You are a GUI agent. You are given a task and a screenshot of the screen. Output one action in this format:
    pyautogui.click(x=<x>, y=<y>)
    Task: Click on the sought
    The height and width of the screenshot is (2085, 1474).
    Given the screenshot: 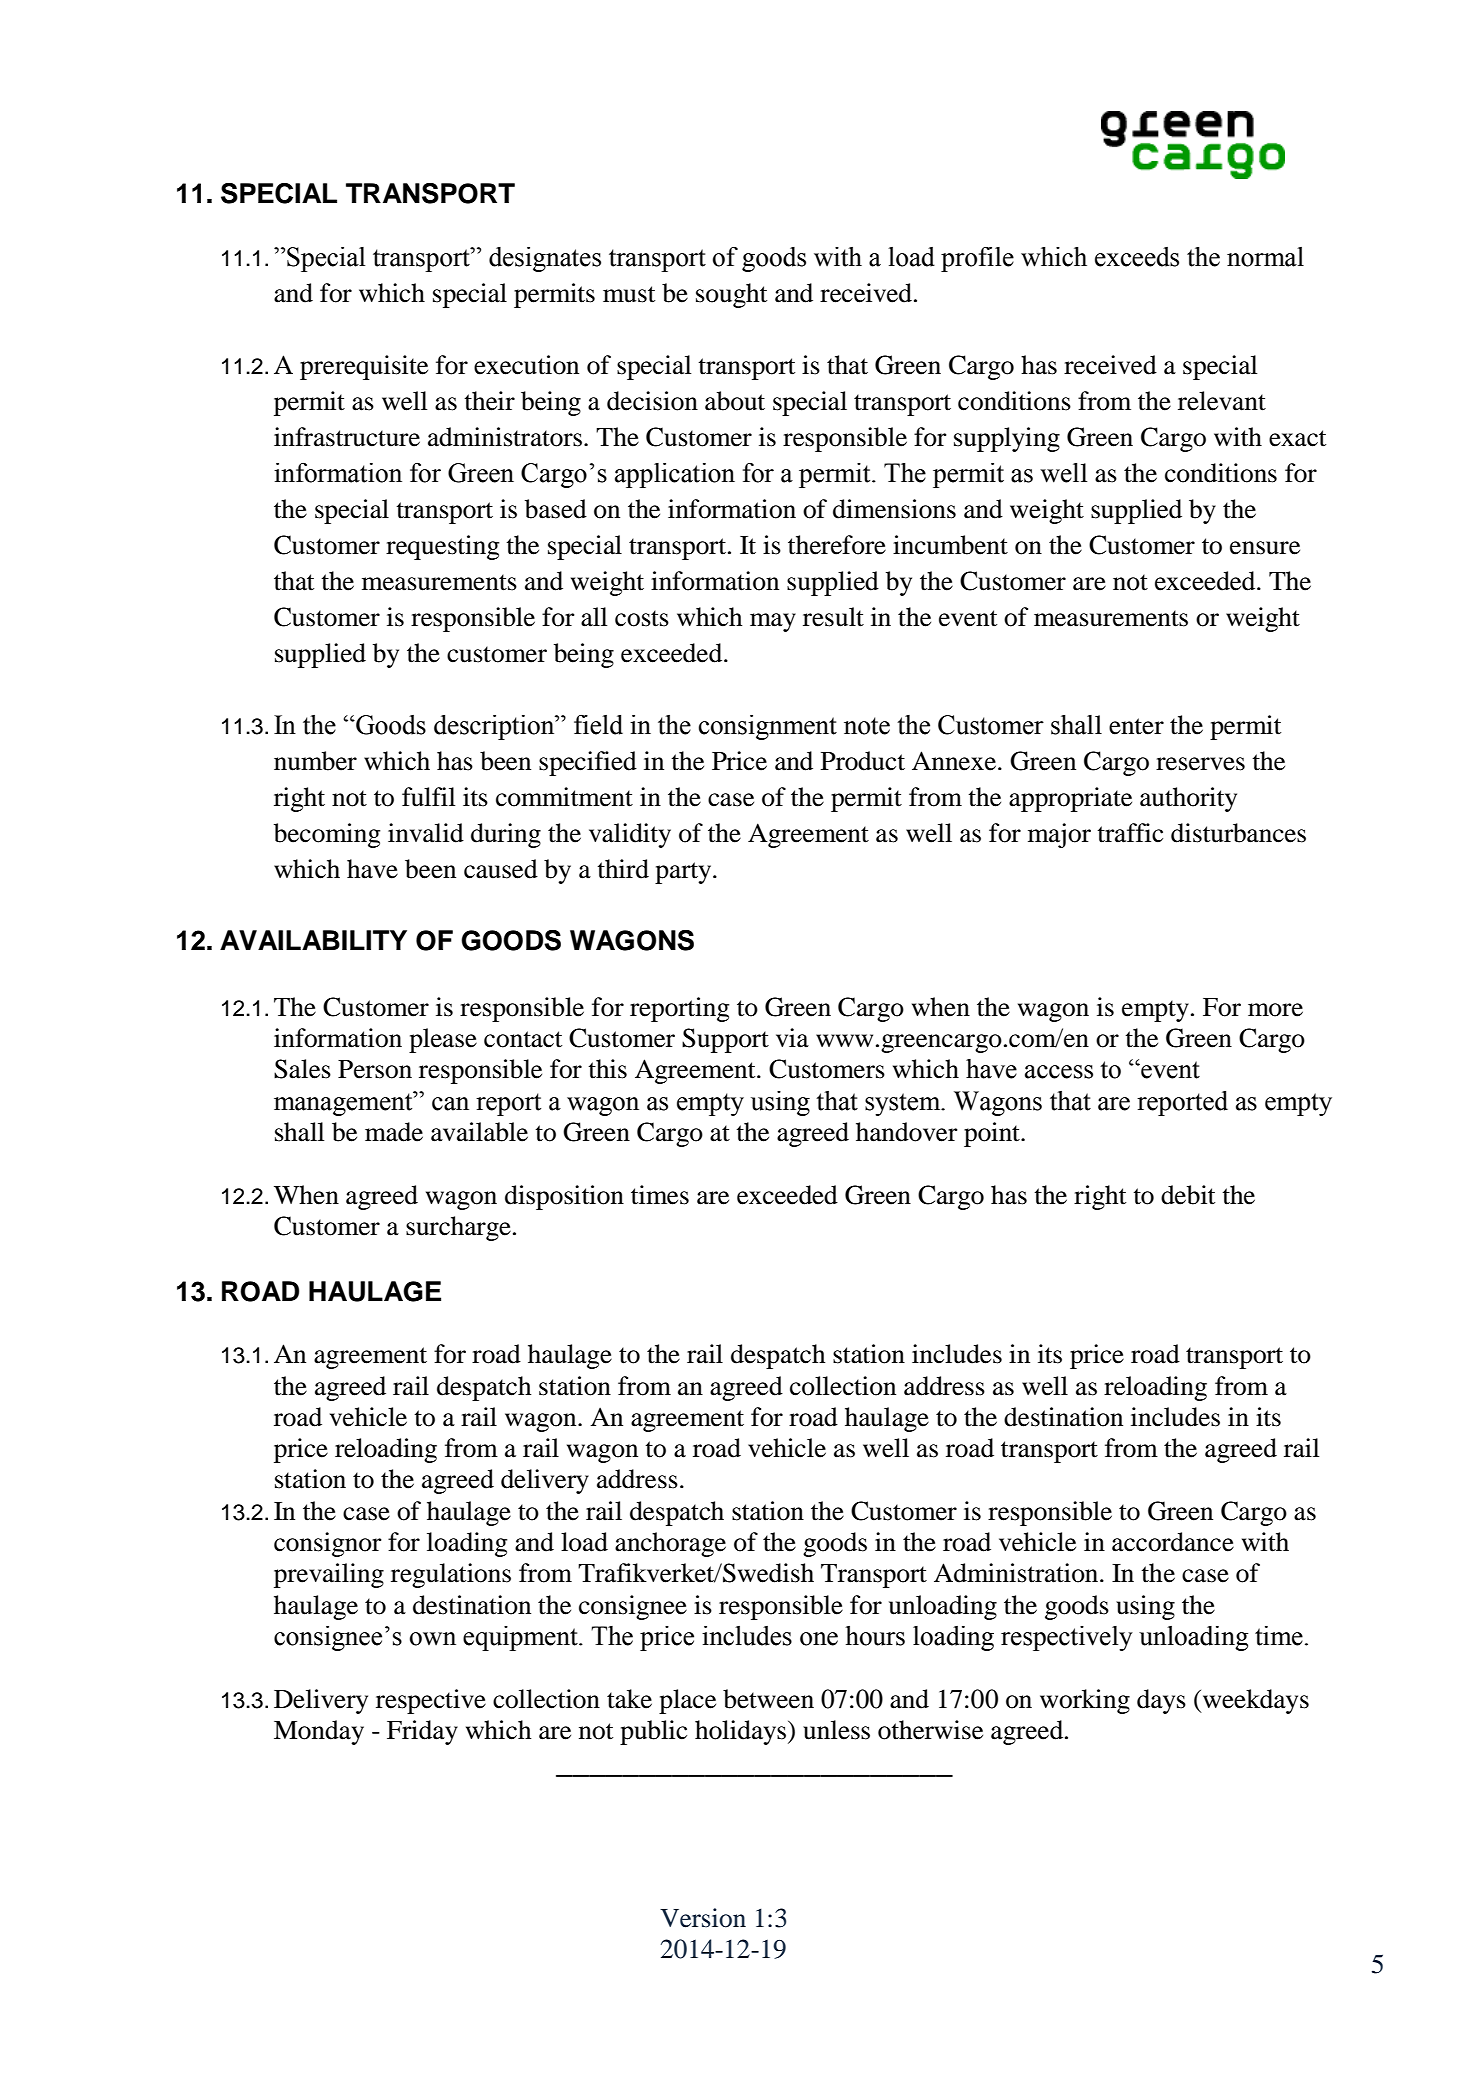 What is the action you would take?
    pyautogui.click(x=731, y=295)
